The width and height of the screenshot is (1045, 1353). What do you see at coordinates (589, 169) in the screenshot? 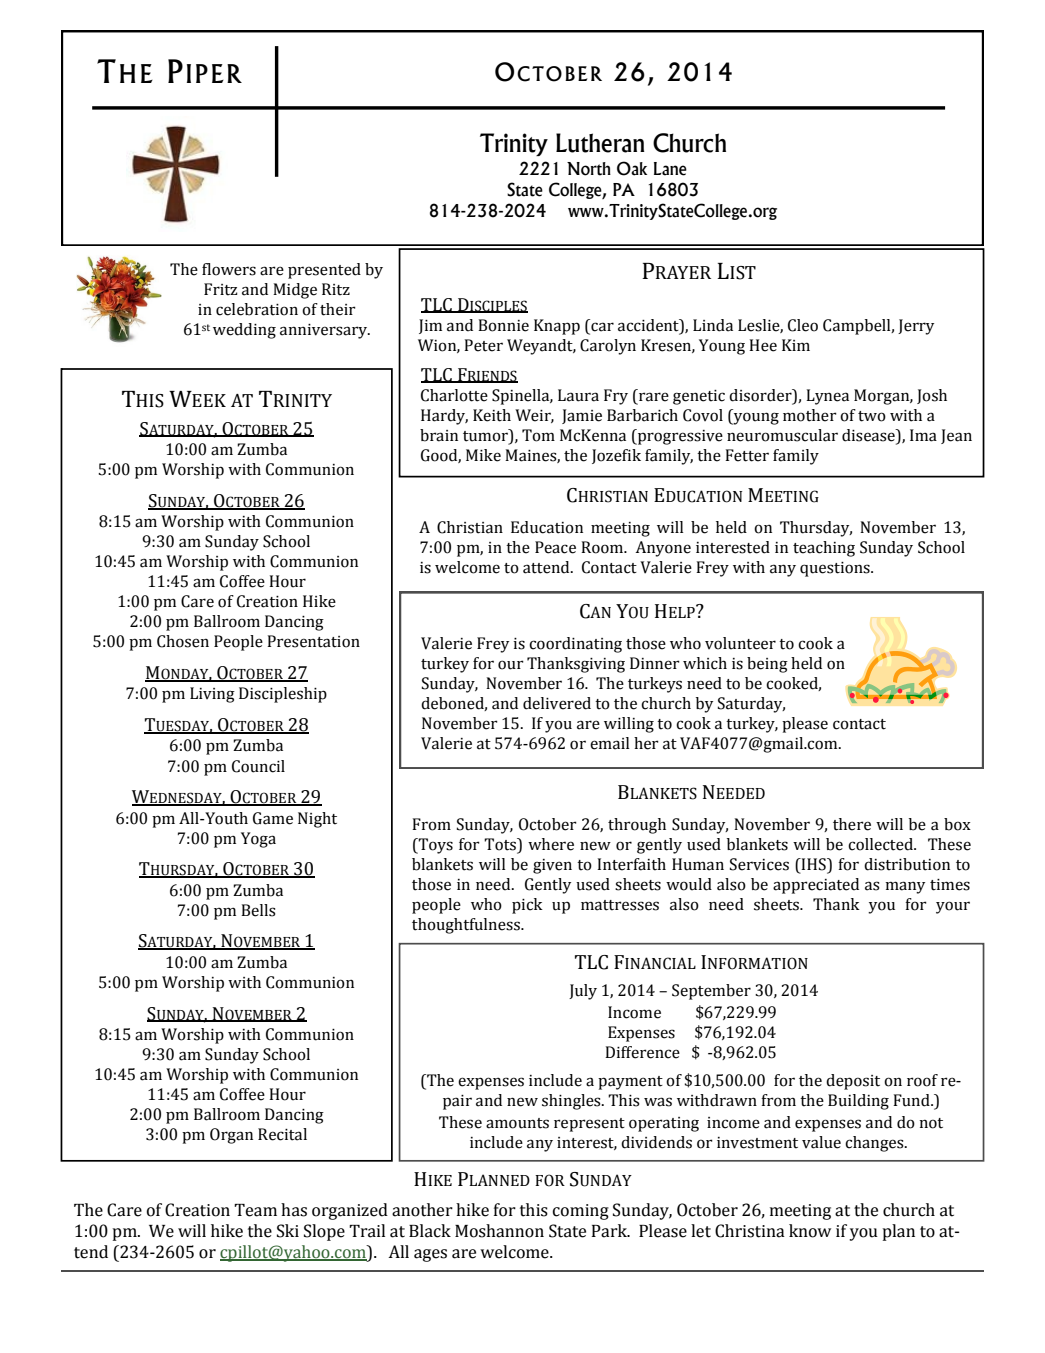
I see `North` at bounding box center [589, 169].
